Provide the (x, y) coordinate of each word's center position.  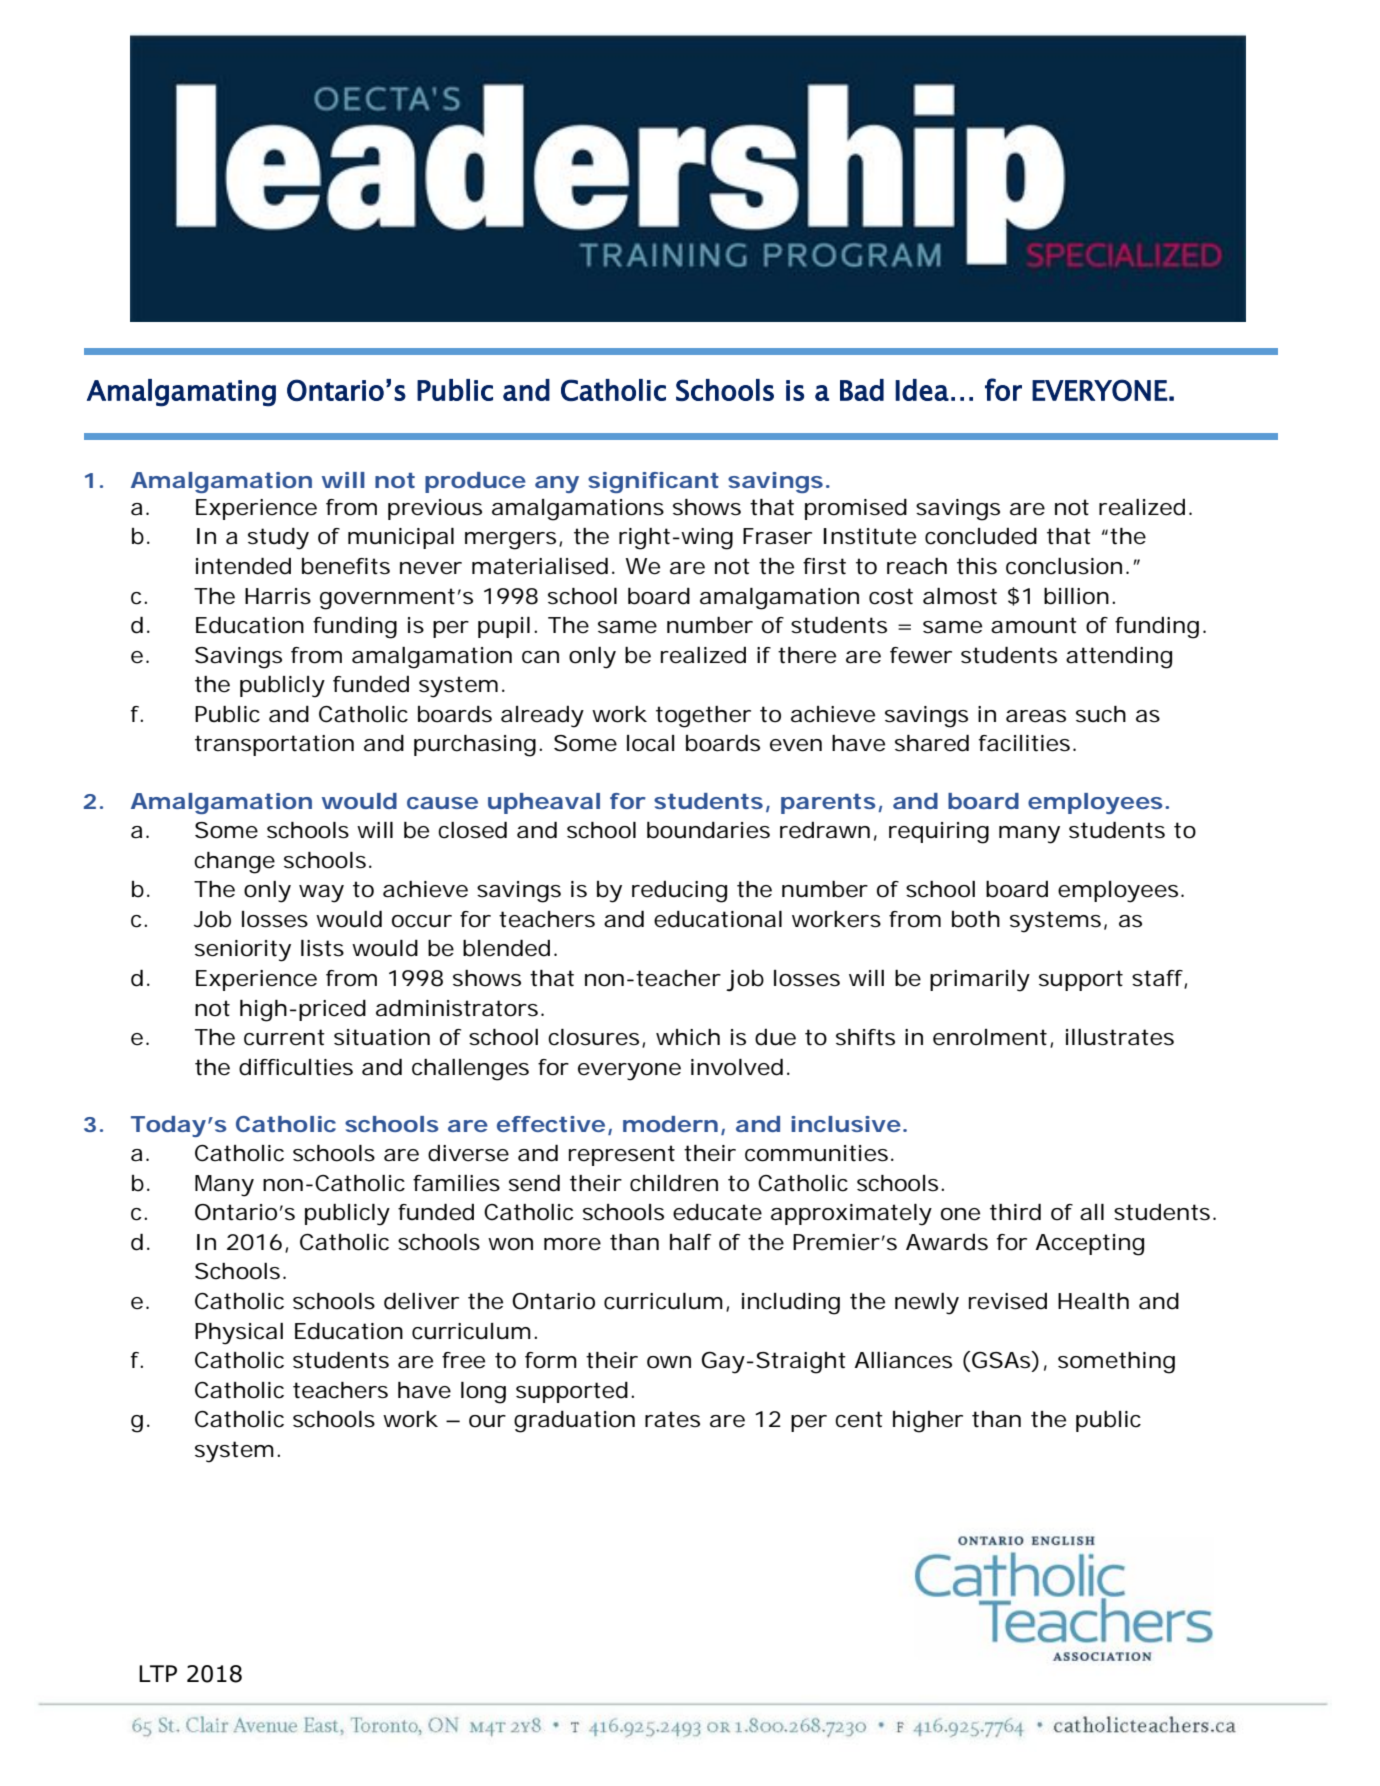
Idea (922, 390)
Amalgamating (181, 393)
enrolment (990, 1037)
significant (653, 482)
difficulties (296, 1067)
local (650, 743)
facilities (1024, 743)
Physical (239, 1334)
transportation (274, 745)
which (688, 1037)
